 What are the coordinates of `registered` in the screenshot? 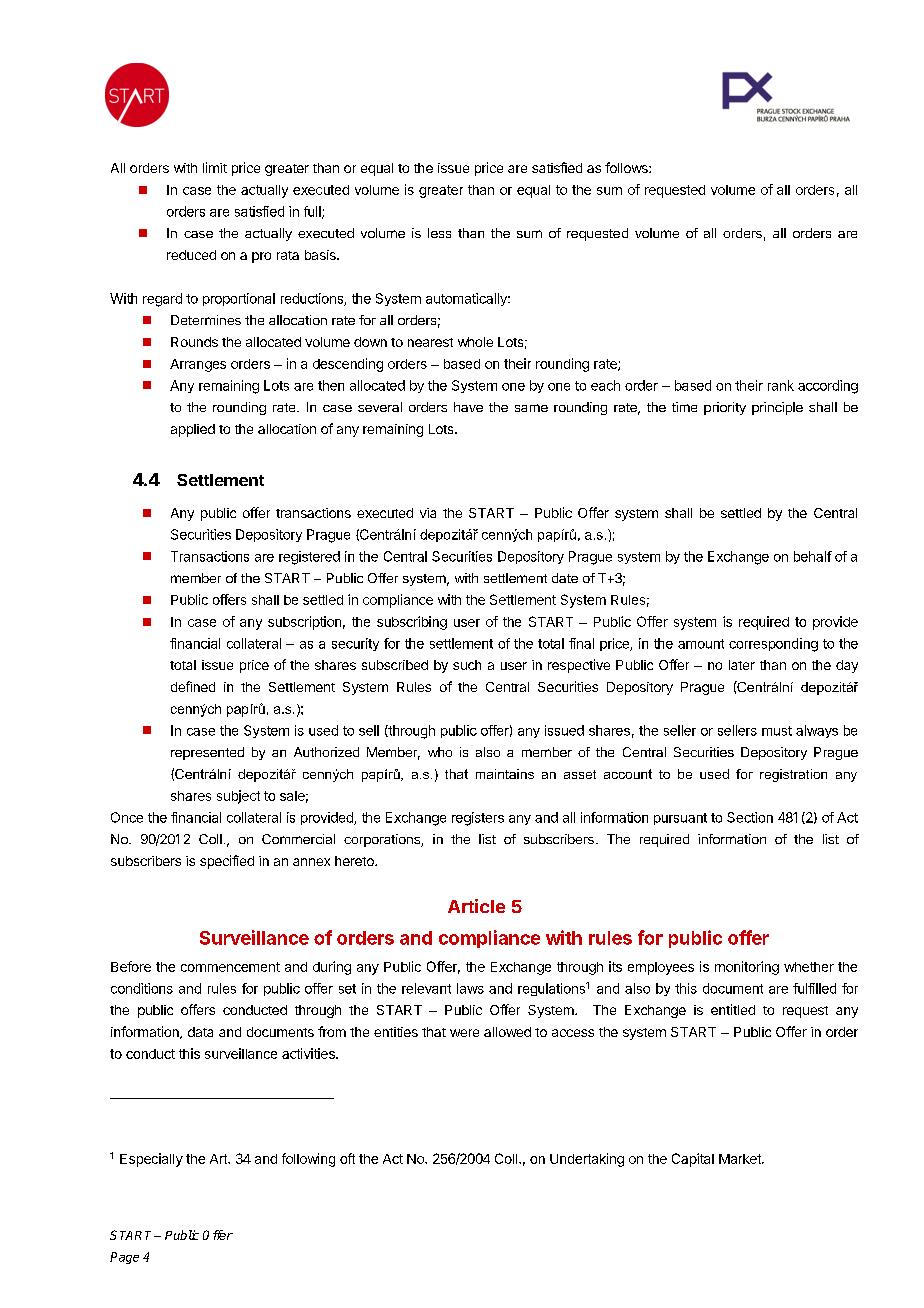 It's located at (309, 558).
